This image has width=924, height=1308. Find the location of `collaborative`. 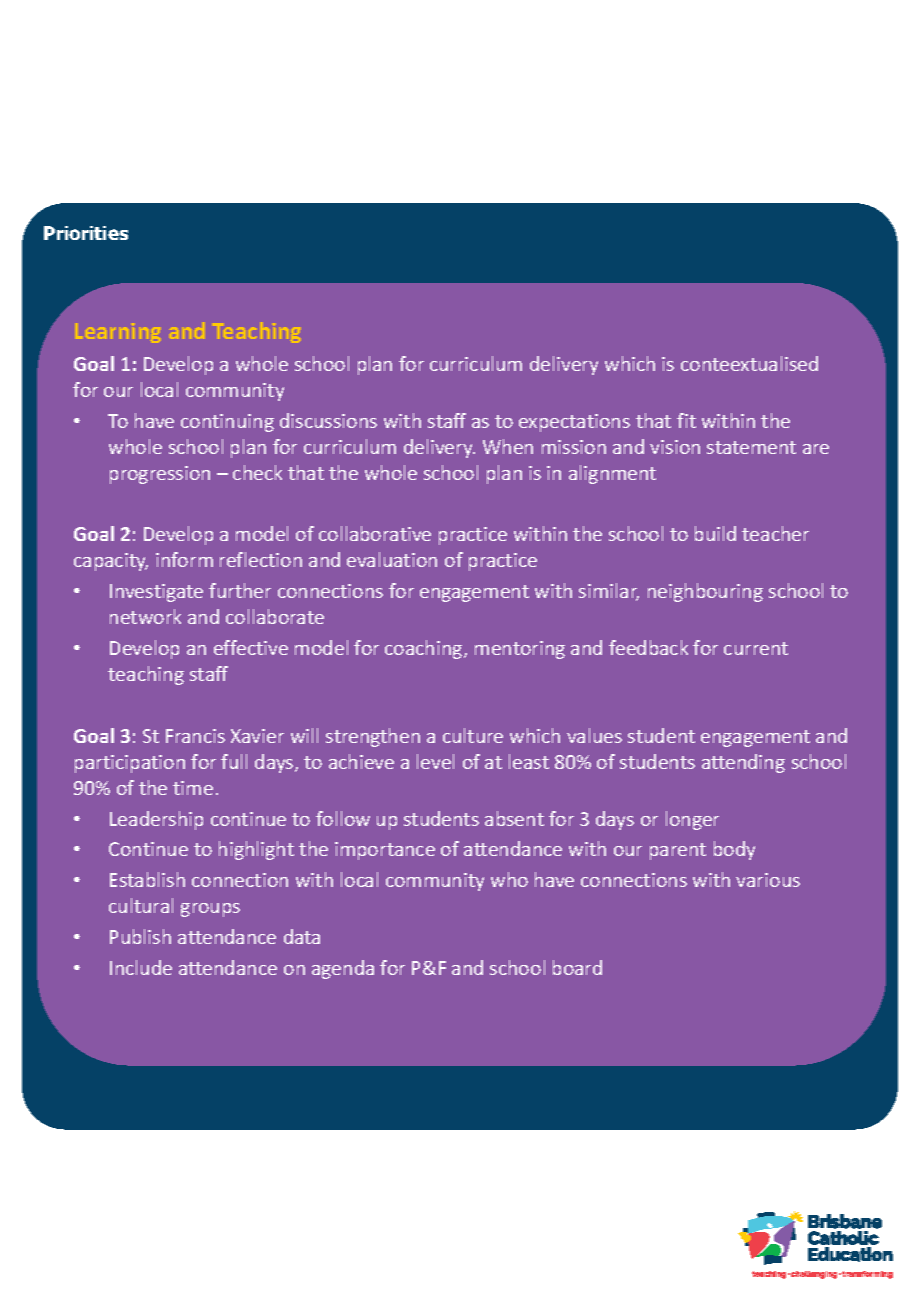

collaborative is located at coordinates (375, 533).
